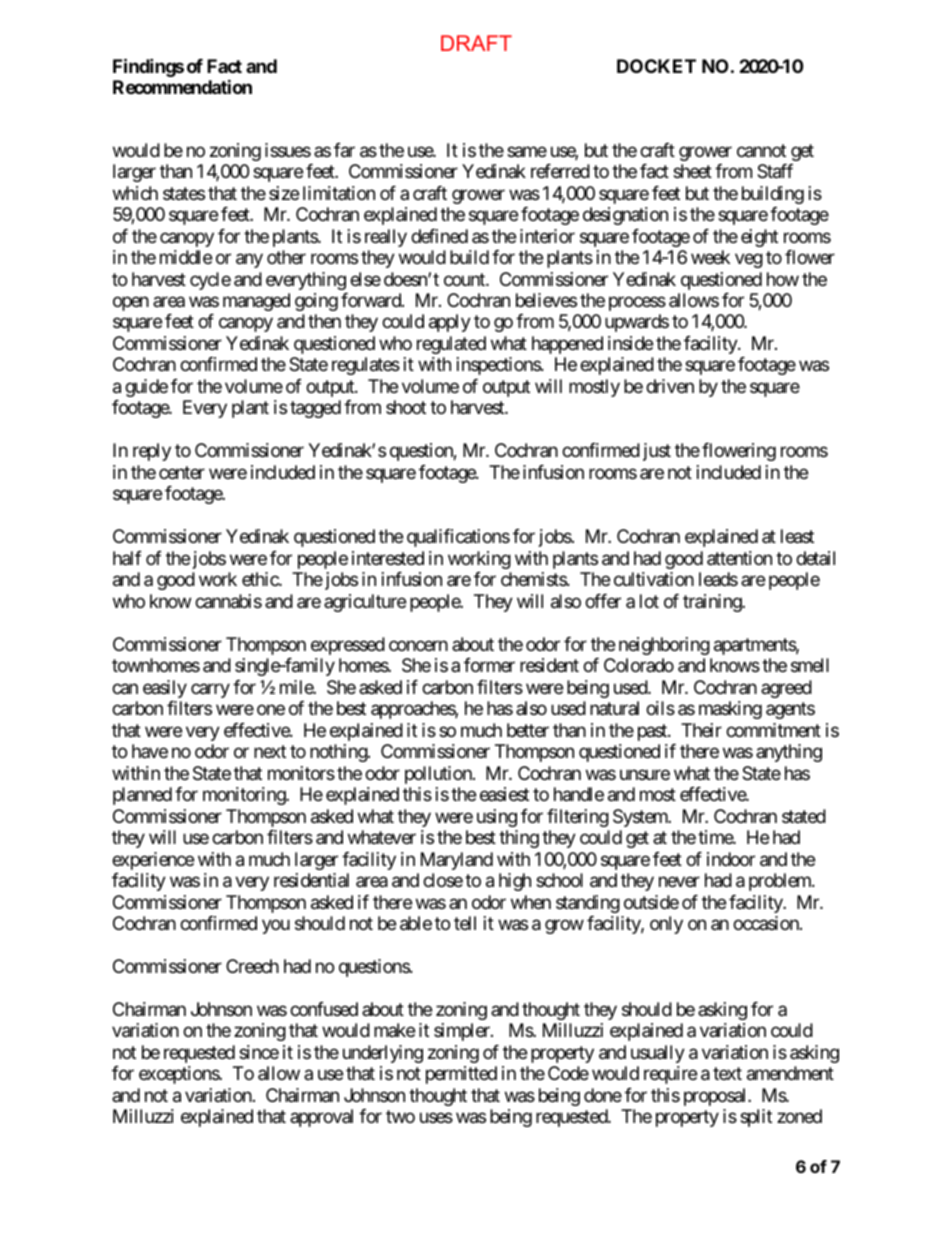 The height and width of the screenshot is (1233, 952). What do you see at coordinates (261, 579) in the screenshot?
I see `ethic` at bounding box center [261, 579].
